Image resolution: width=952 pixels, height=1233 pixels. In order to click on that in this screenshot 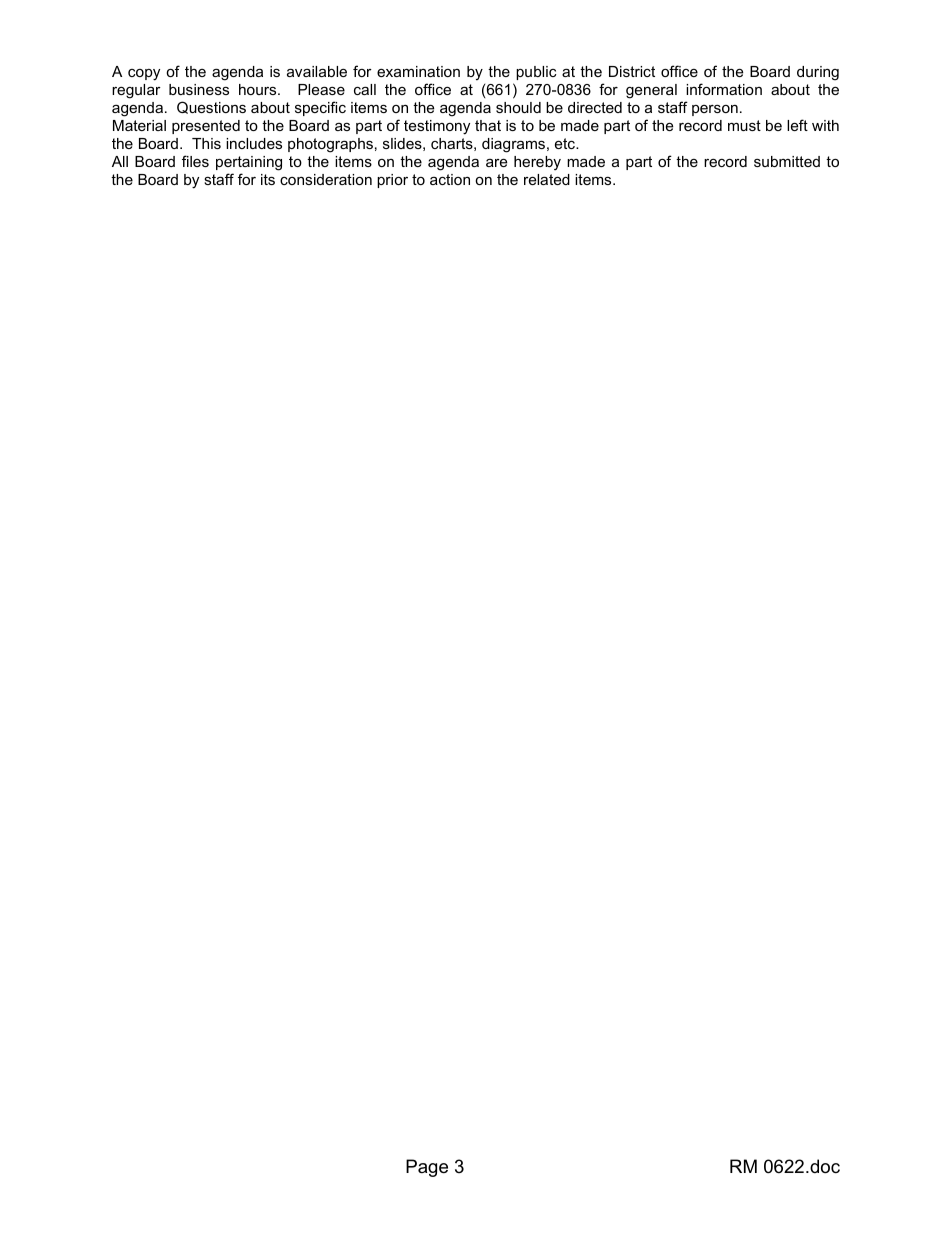, I will do `click(488, 125)`.
